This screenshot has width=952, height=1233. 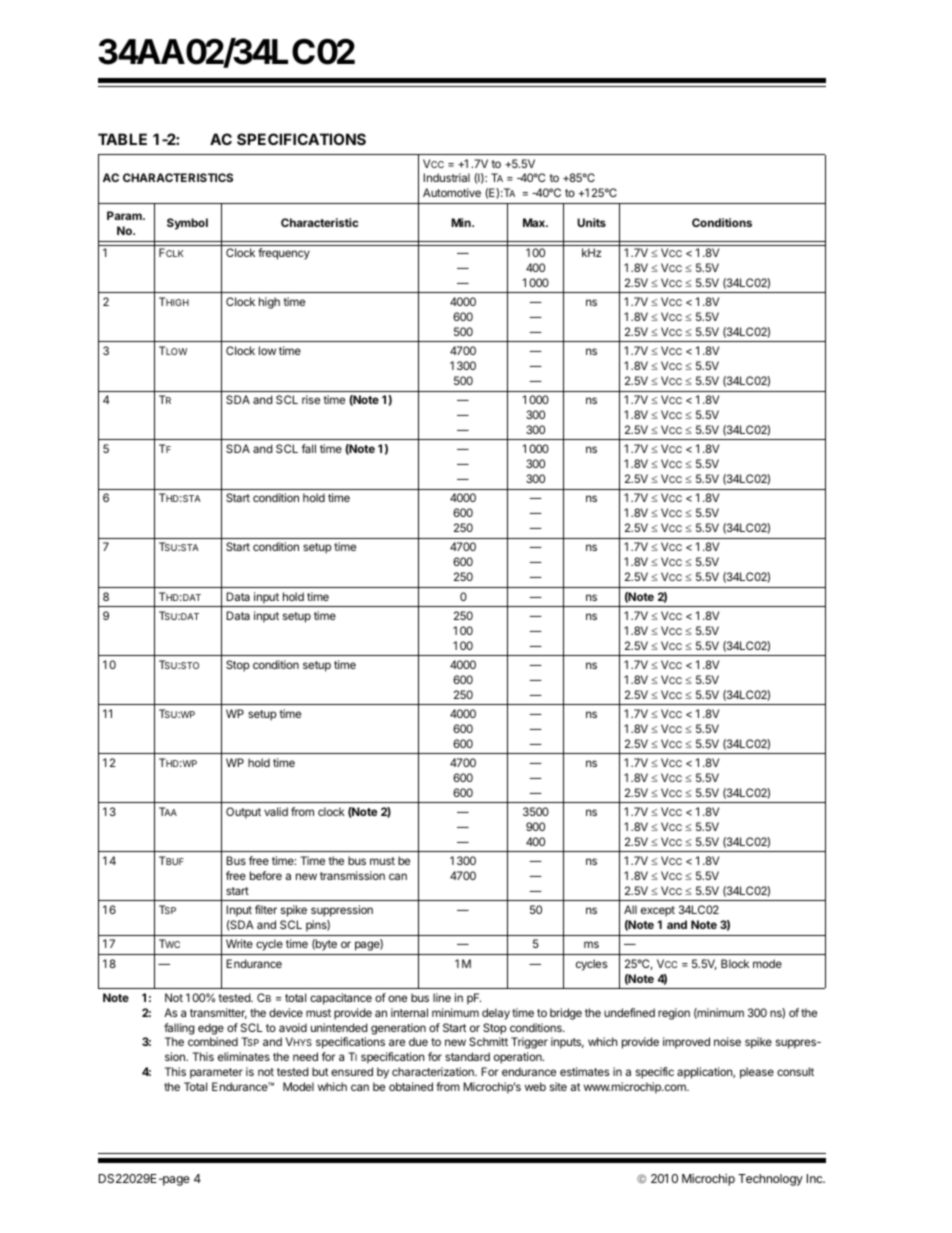 I want to click on Units, so click(x=591, y=222).
